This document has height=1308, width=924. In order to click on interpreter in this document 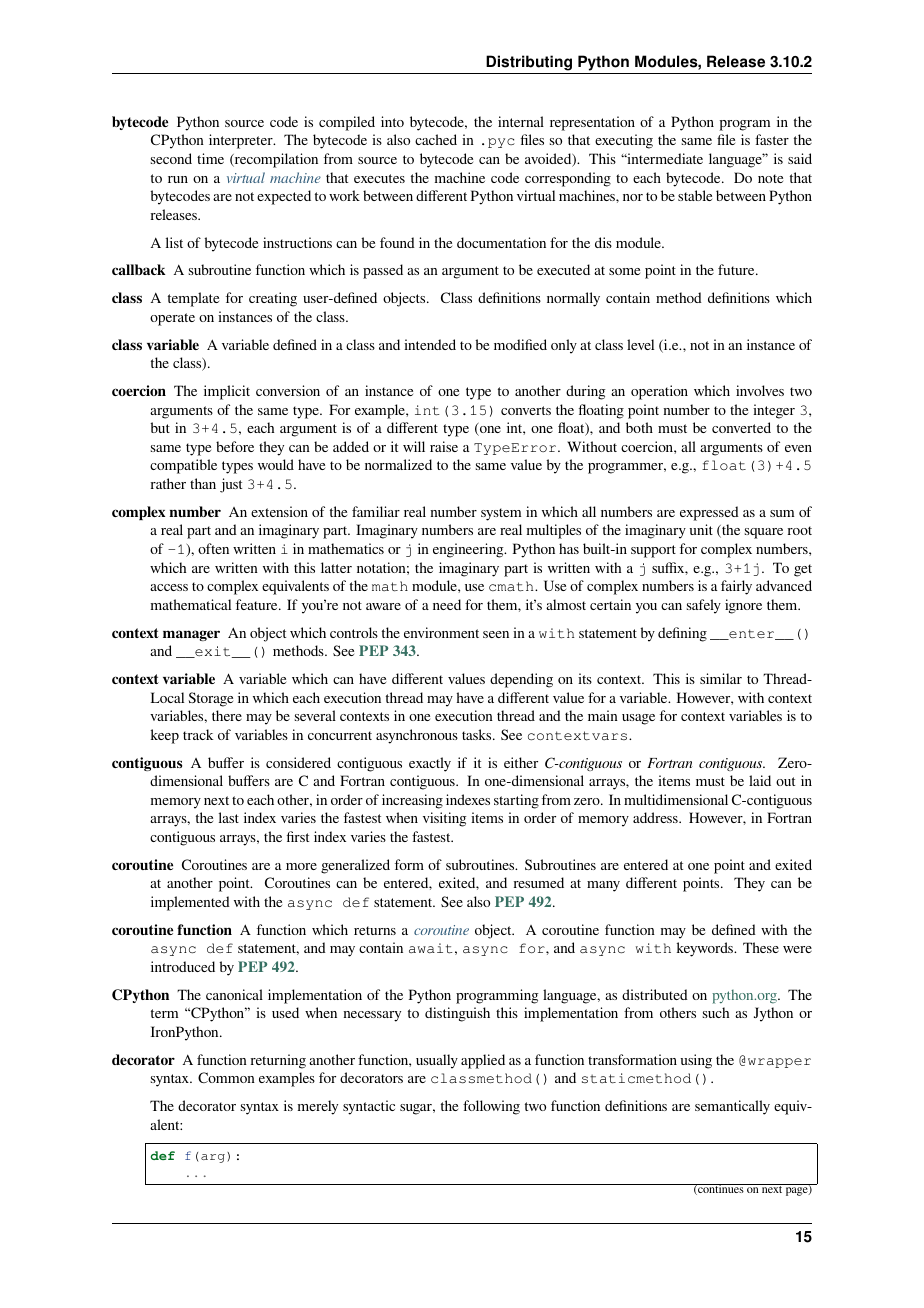, I will do `click(242, 141)`.
